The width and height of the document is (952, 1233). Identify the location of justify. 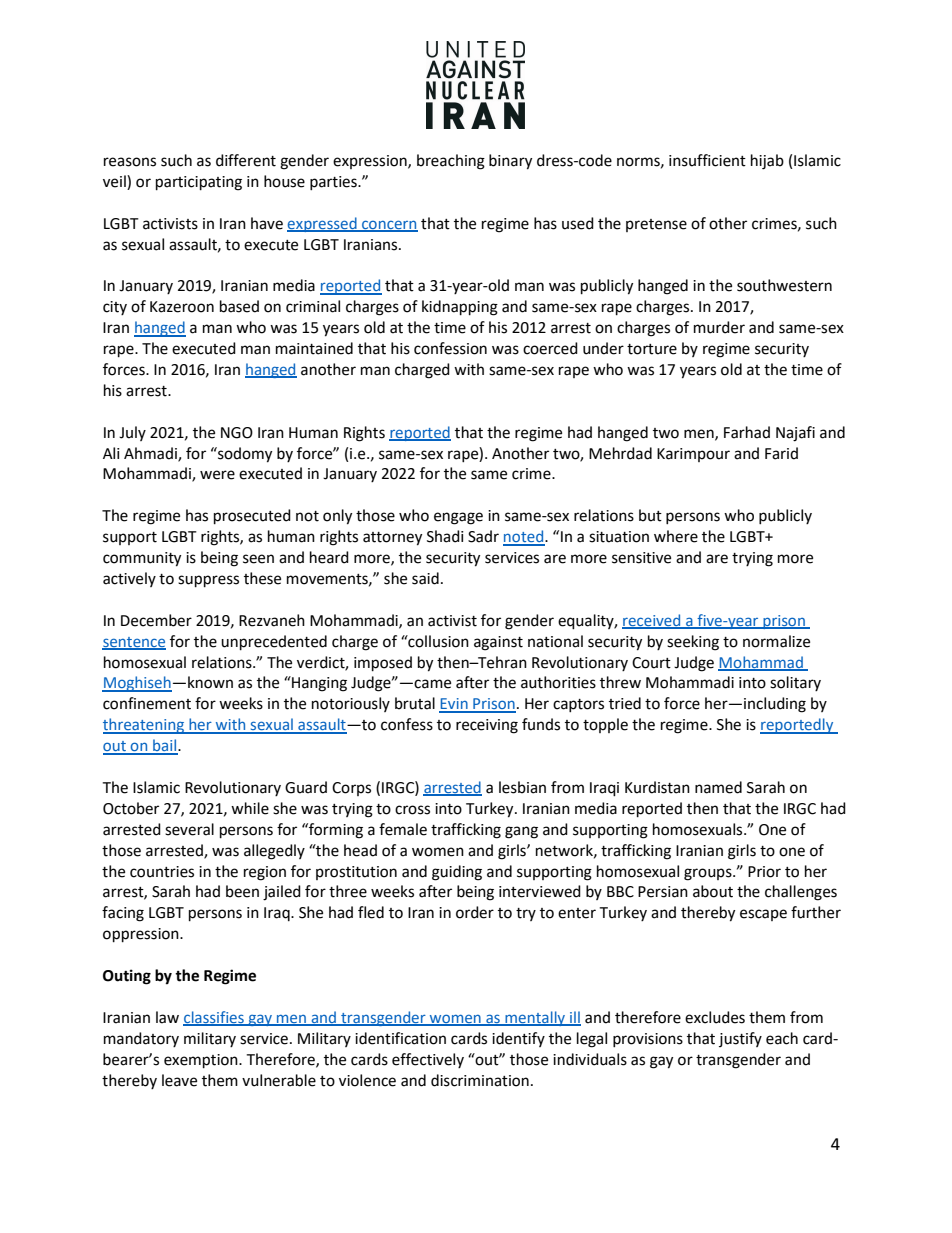
(740, 1039).
